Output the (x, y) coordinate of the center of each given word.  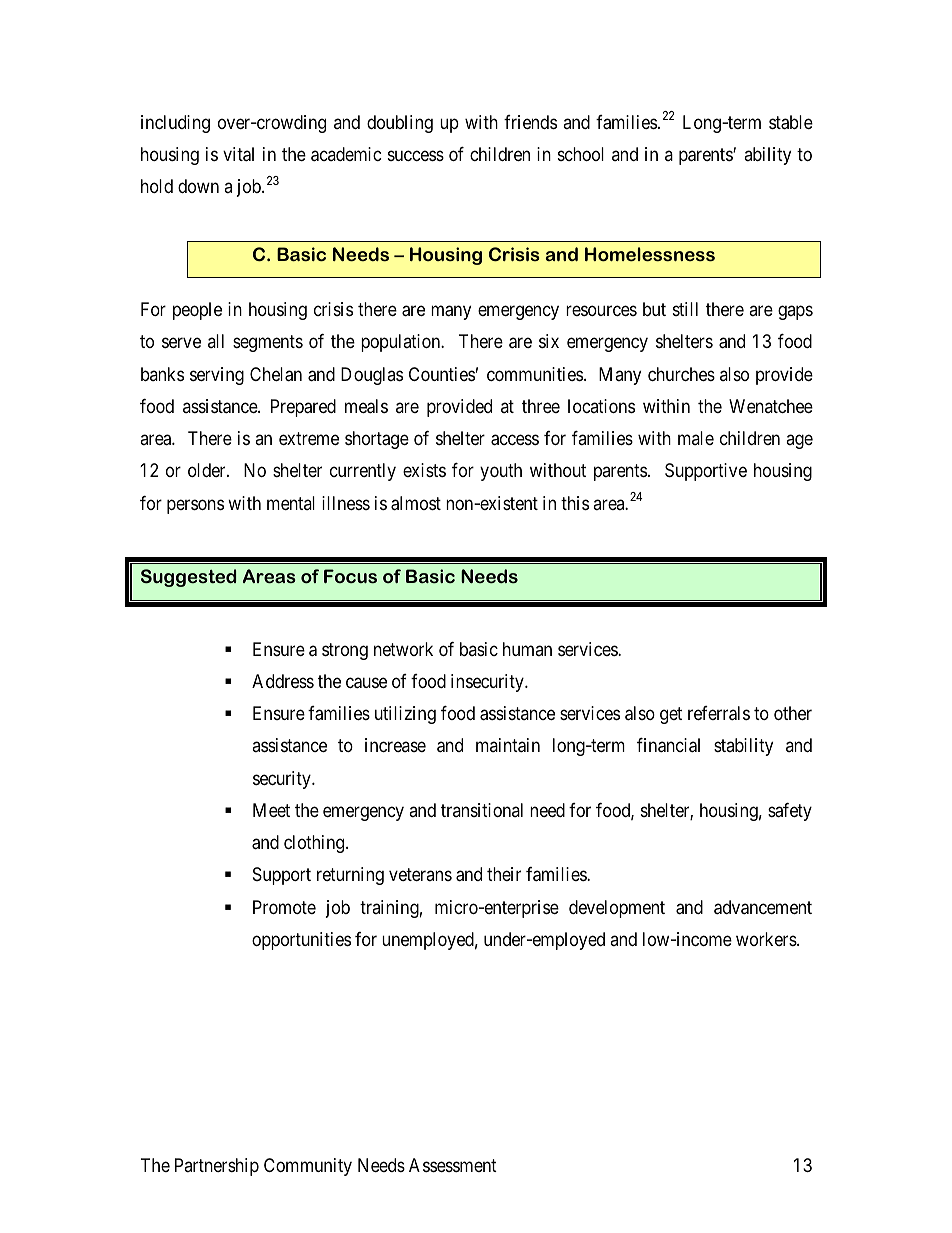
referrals (719, 713)
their (504, 874)
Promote (284, 907)
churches (681, 374)
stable (791, 122)
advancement (763, 907)
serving (217, 376)
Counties (442, 374)
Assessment (453, 1165)
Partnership (217, 1167)
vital (238, 154)
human (527, 649)
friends (530, 122)
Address (283, 681)
